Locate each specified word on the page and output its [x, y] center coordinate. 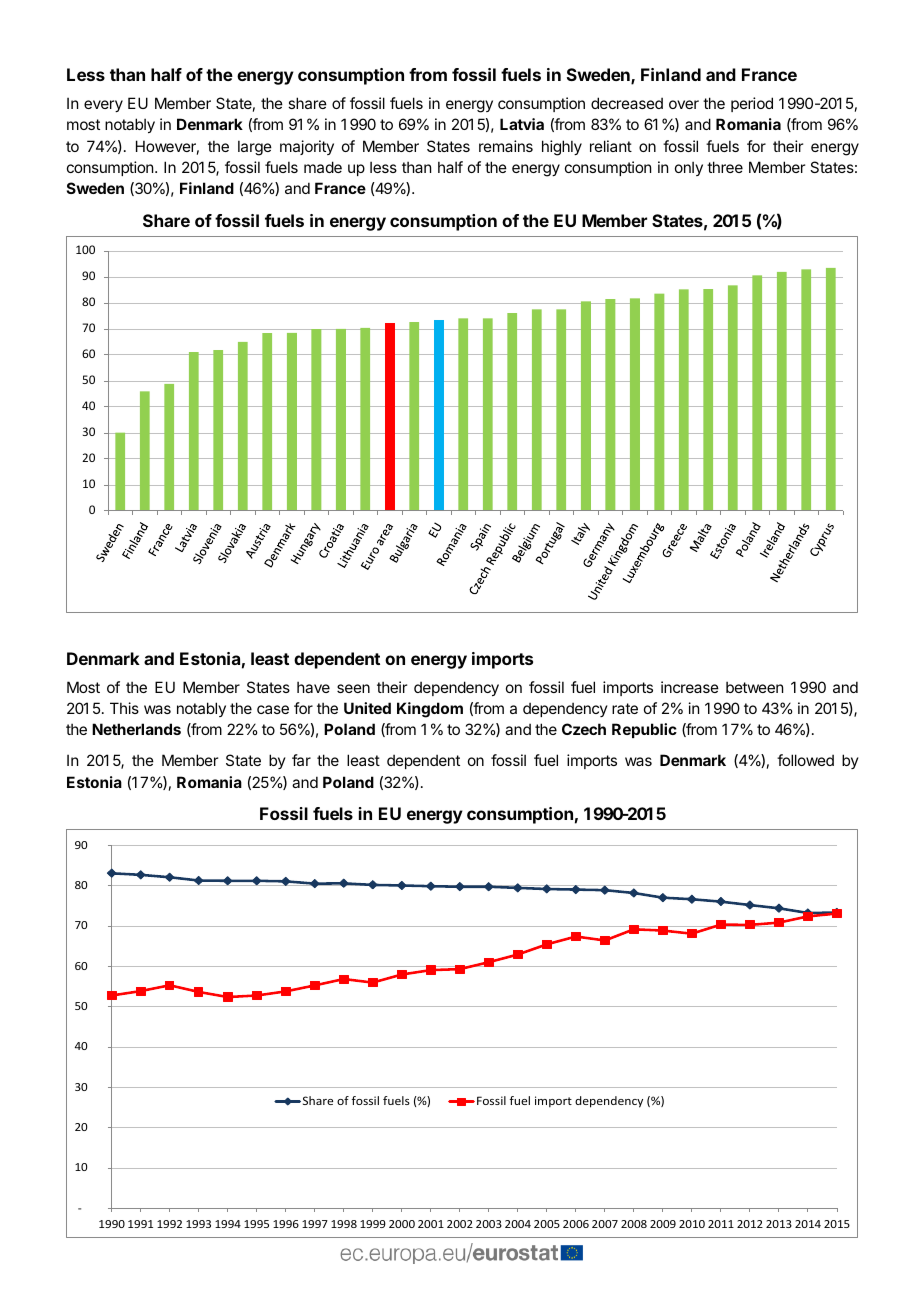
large [255, 148]
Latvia [522, 124]
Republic [644, 730]
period [752, 104]
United [367, 708]
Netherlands [136, 729]
